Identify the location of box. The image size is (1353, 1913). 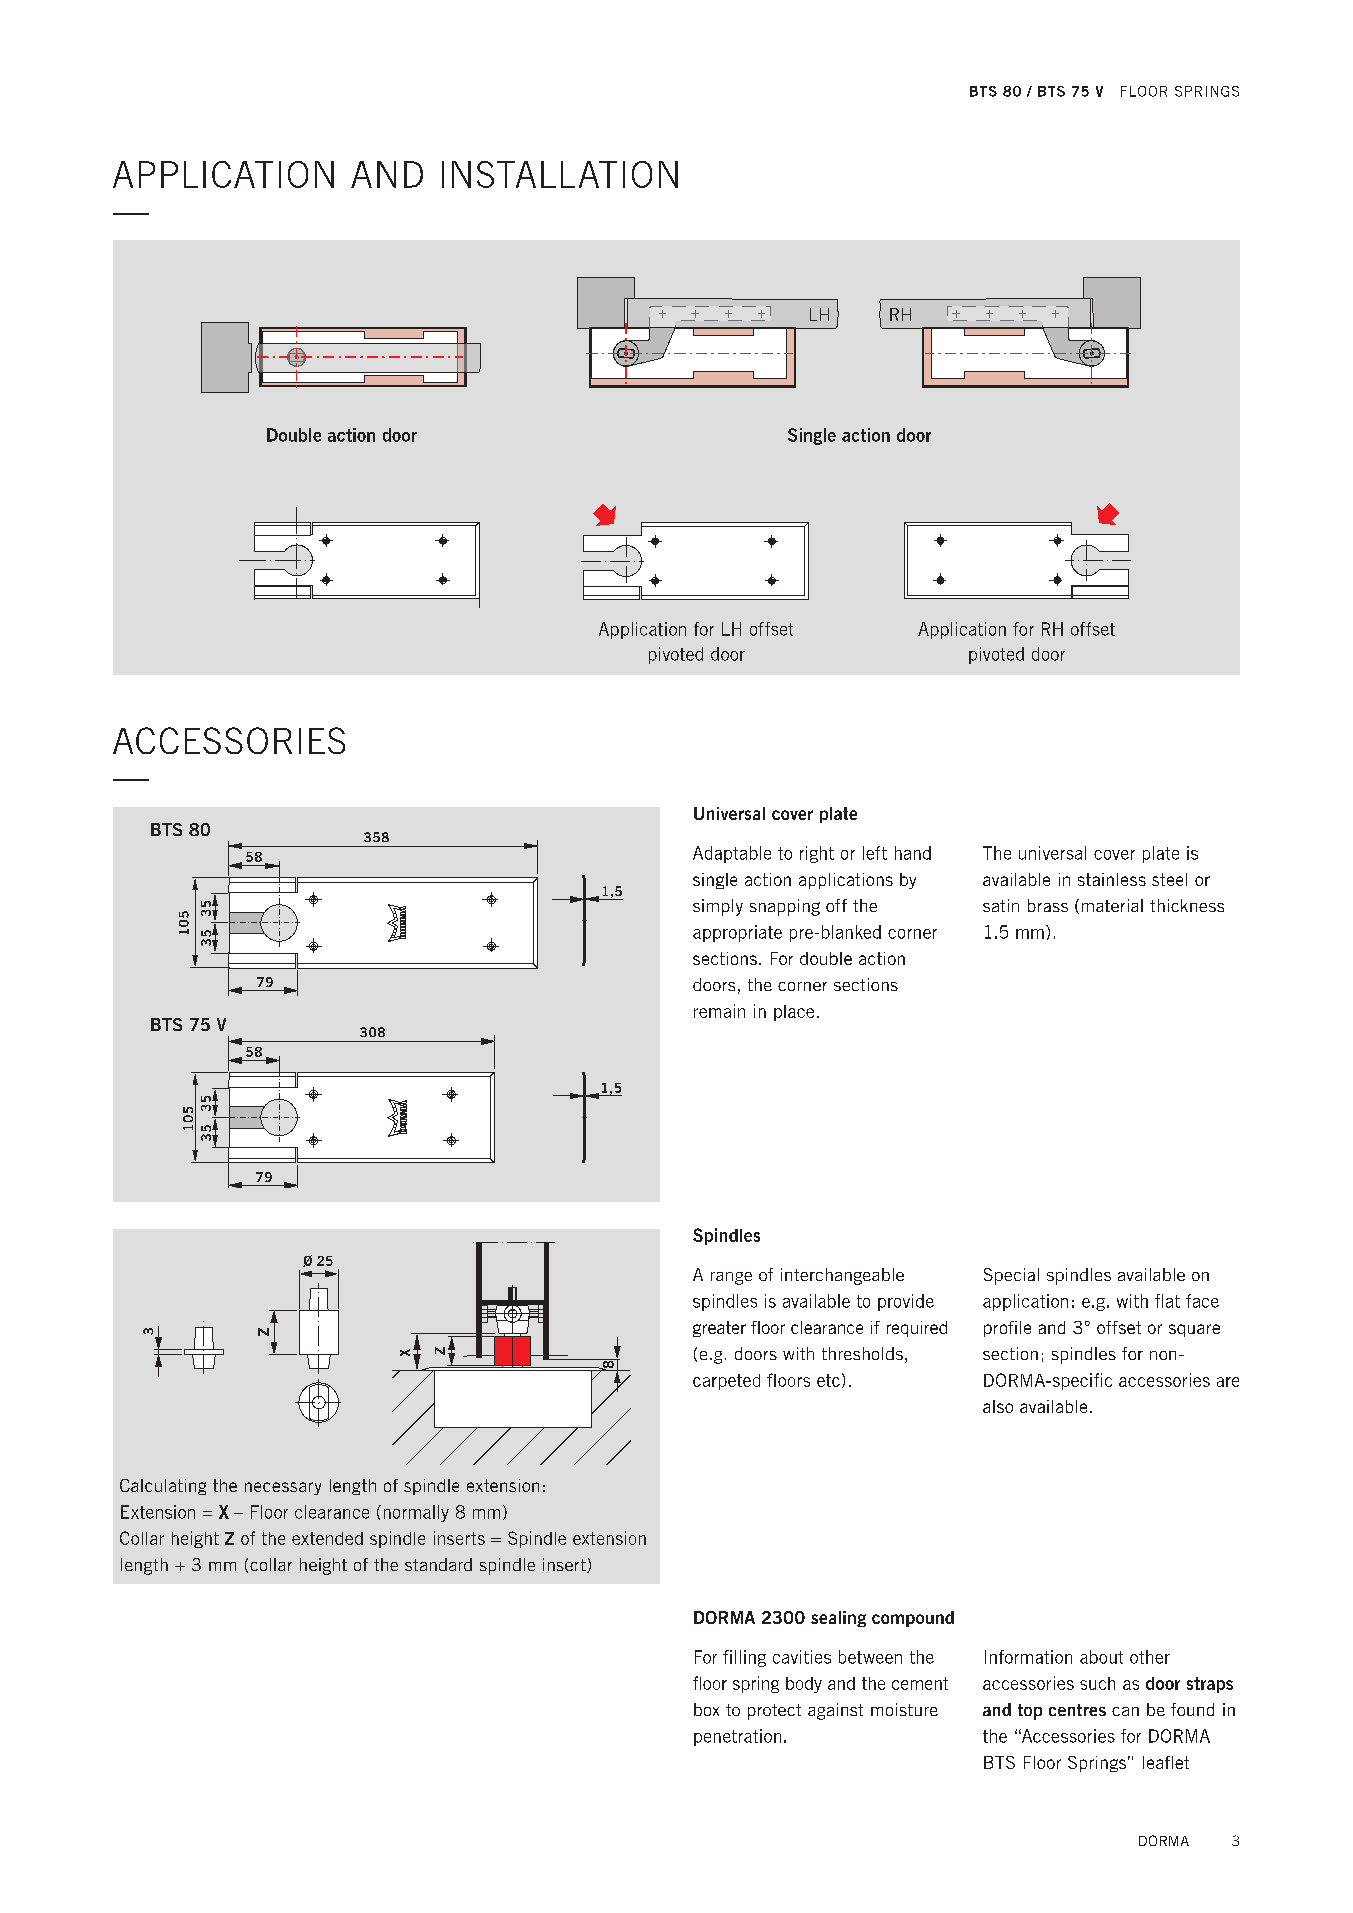
(706, 1709).
